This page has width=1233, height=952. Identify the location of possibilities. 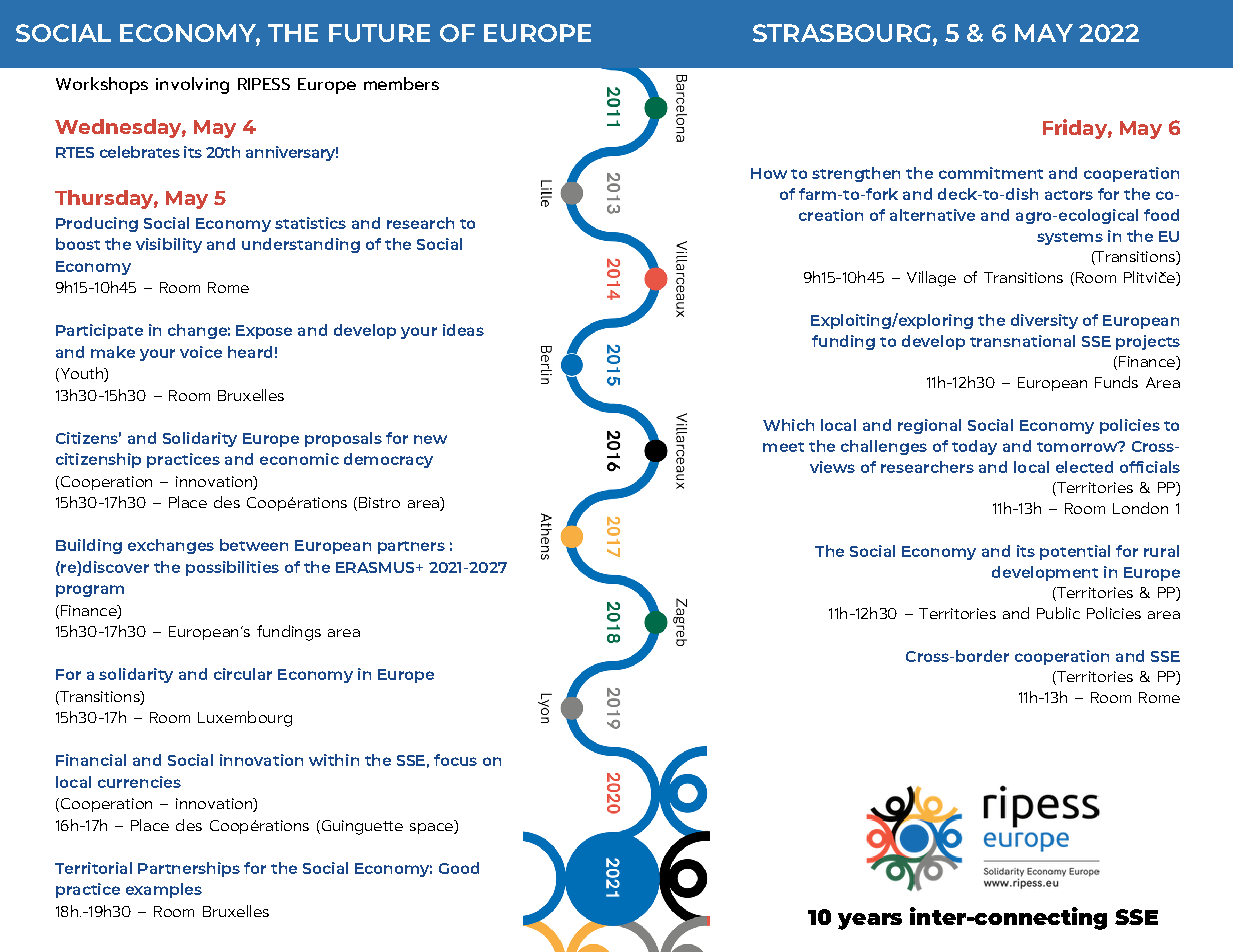
(232, 568).
